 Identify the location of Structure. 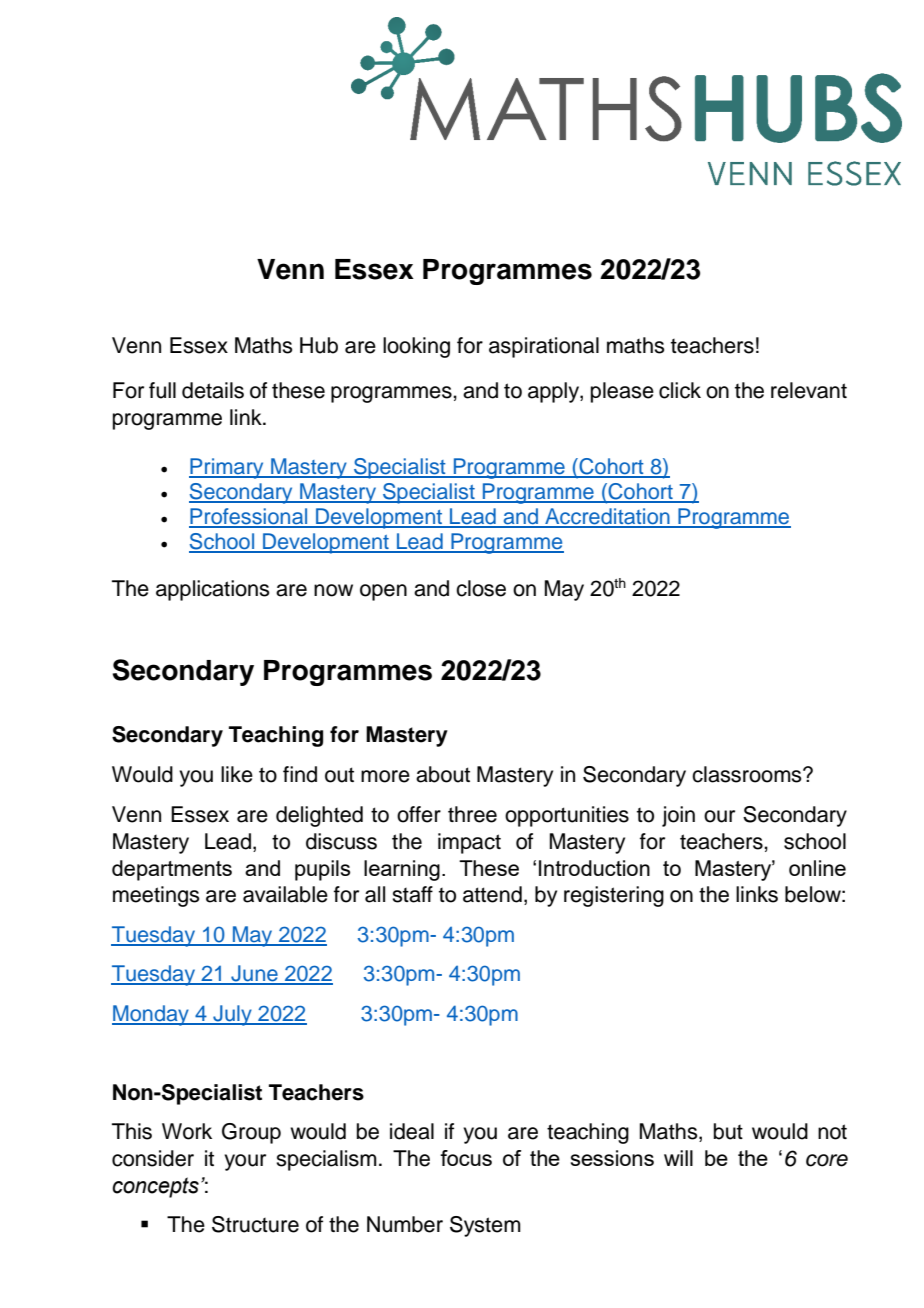
(255, 1224).
